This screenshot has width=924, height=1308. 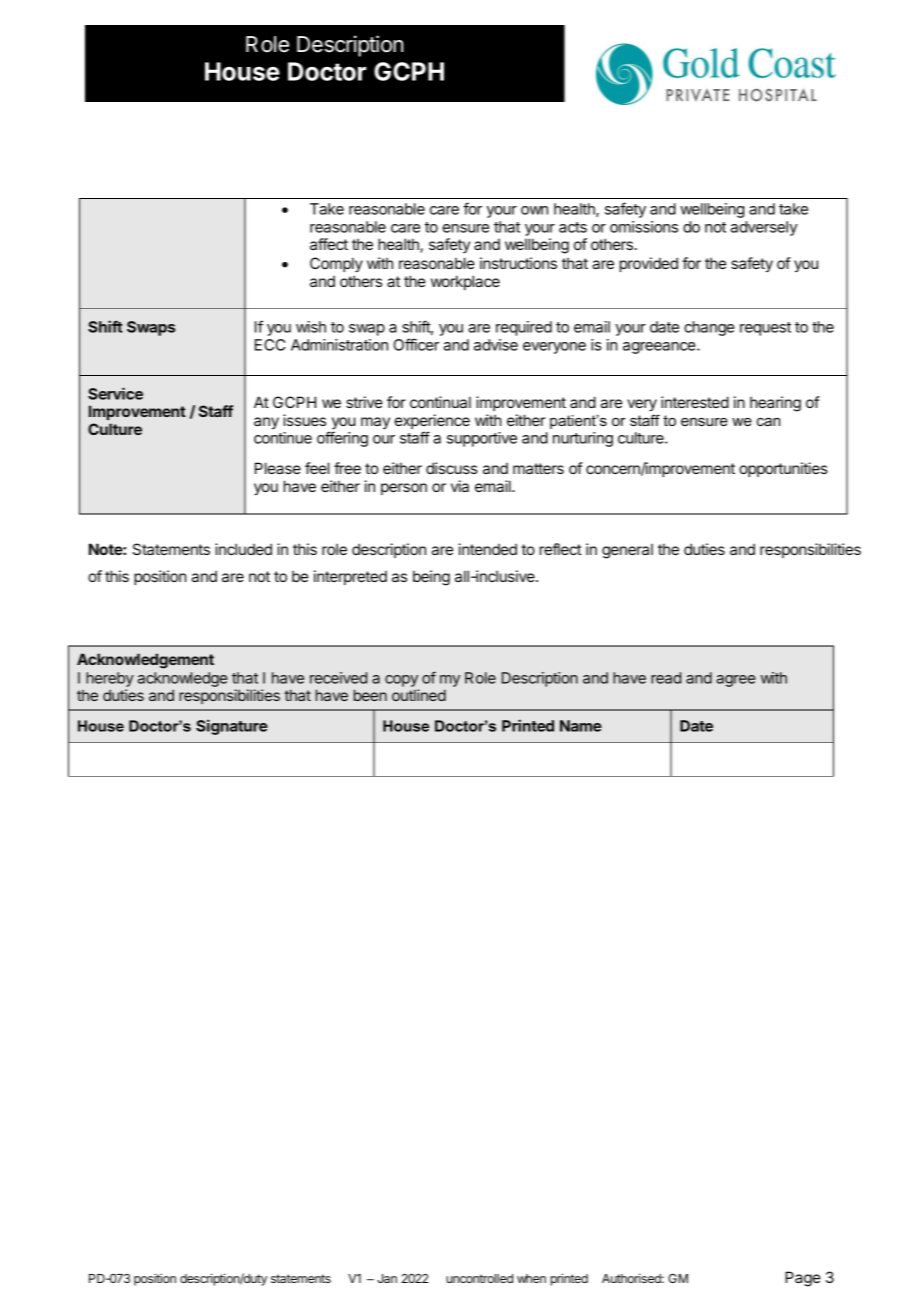 What do you see at coordinates (581, 726) in the screenshot?
I see `Name` at bounding box center [581, 726].
